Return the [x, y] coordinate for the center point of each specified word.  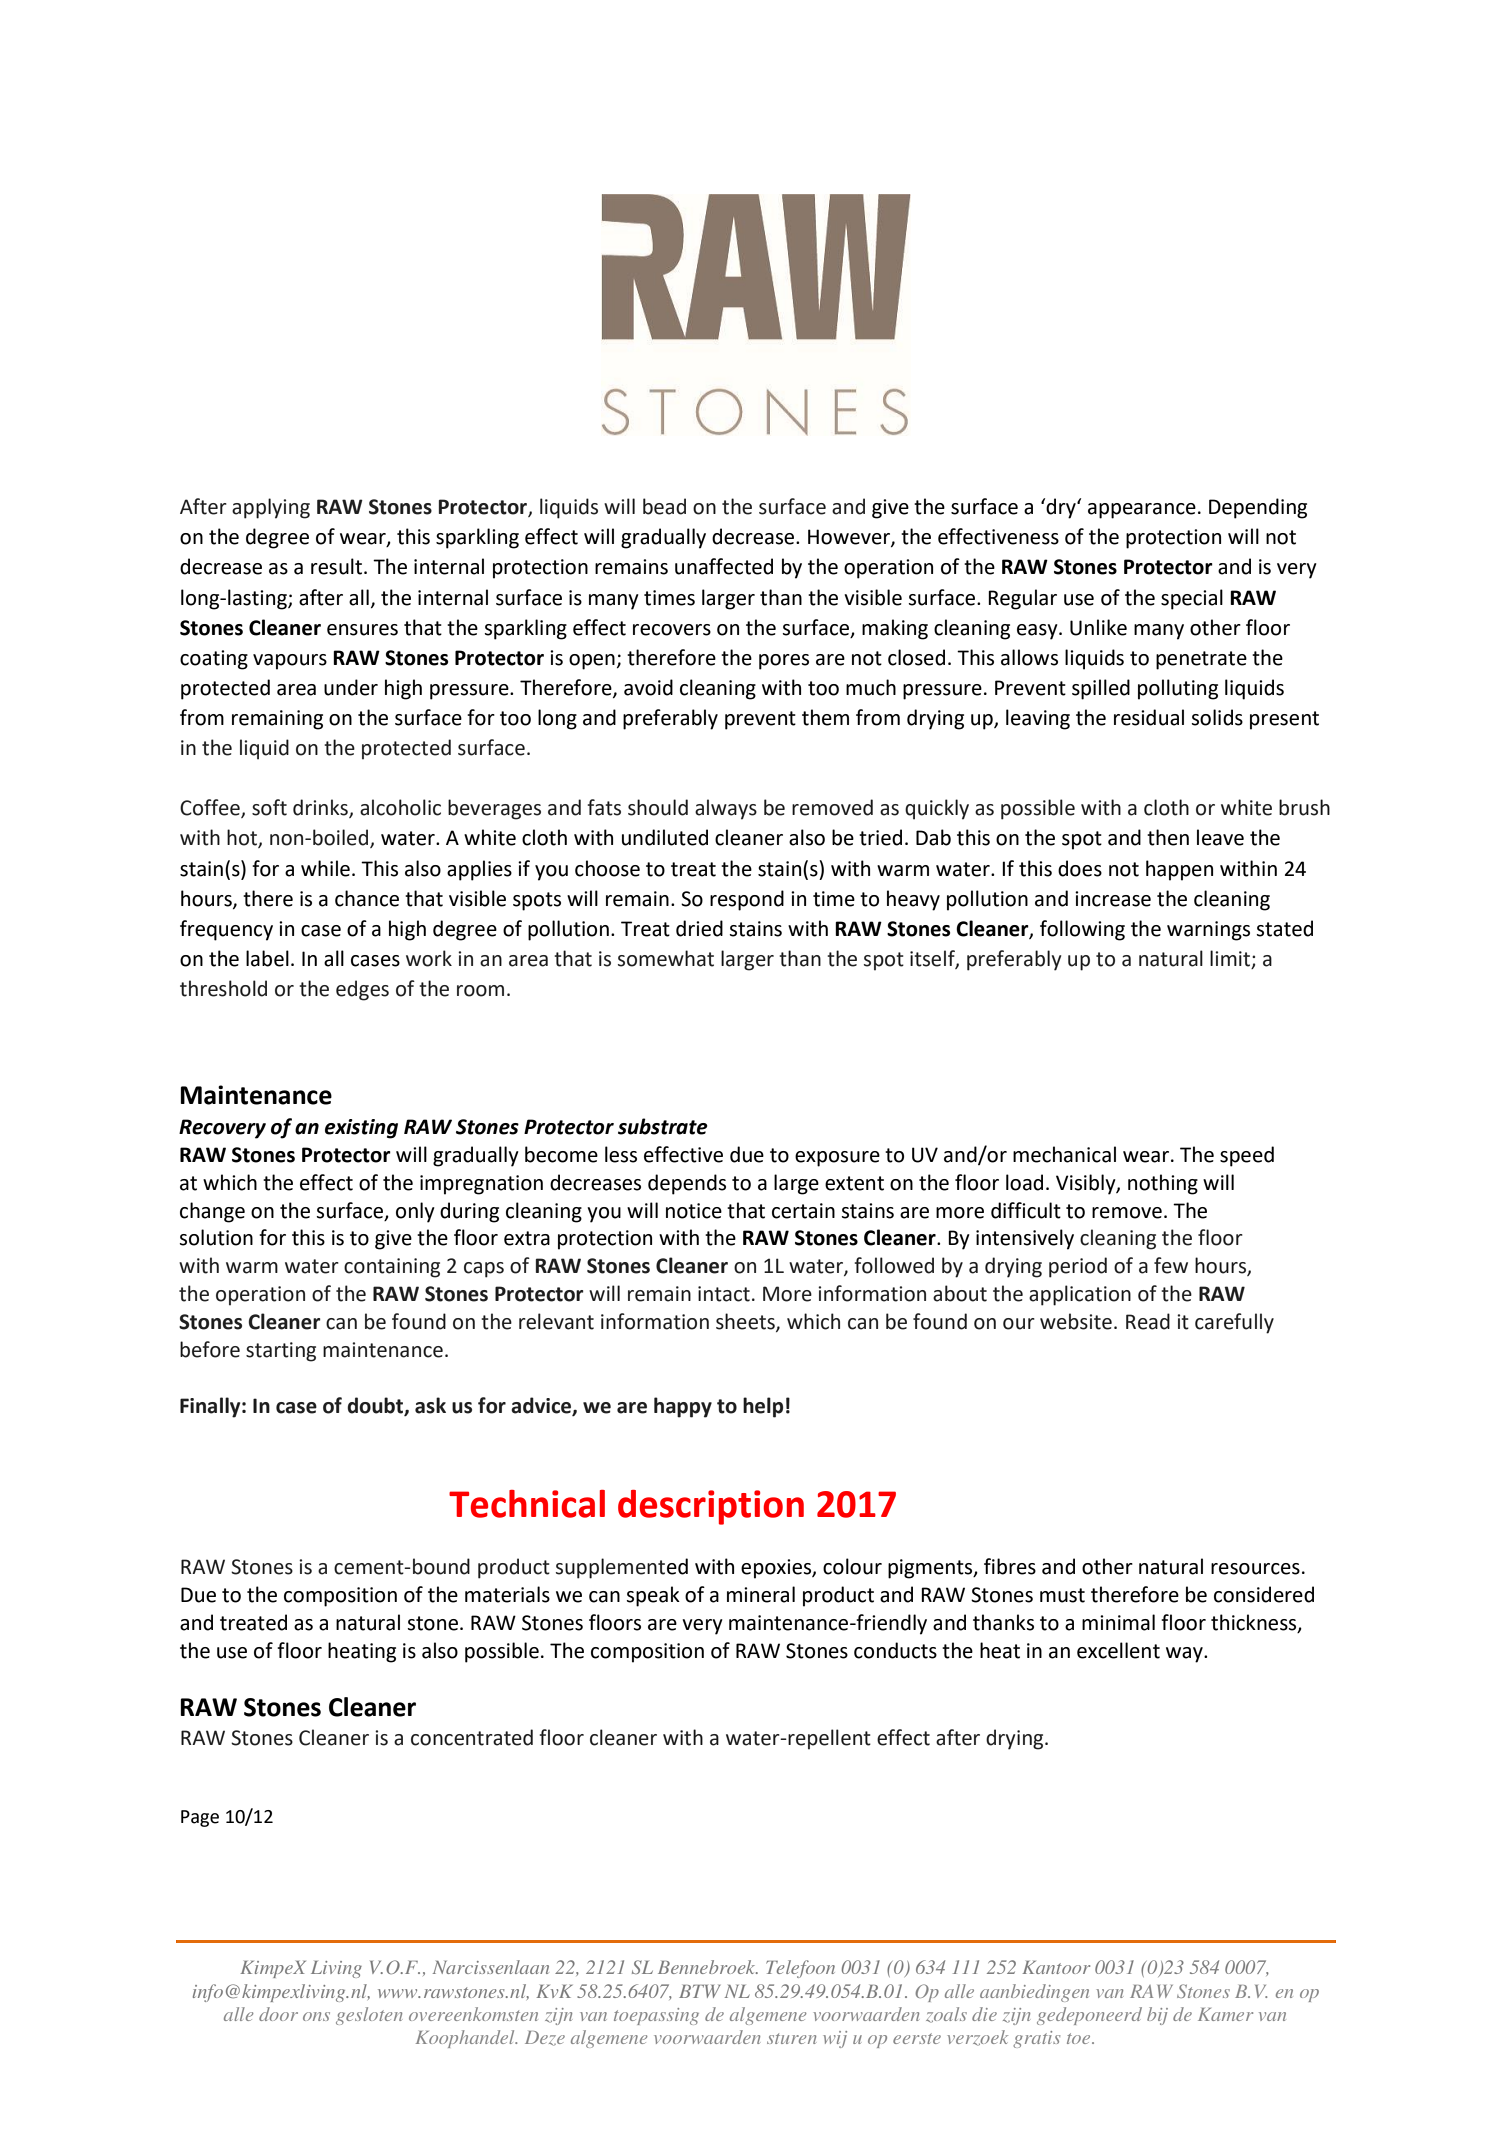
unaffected [724, 566]
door [278, 2014]
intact [724, 1294]
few [1171, 1265]
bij [1157, 2016]
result [336, 566]
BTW [700, 1991]
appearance [1142, 511]
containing [392, 1268]
